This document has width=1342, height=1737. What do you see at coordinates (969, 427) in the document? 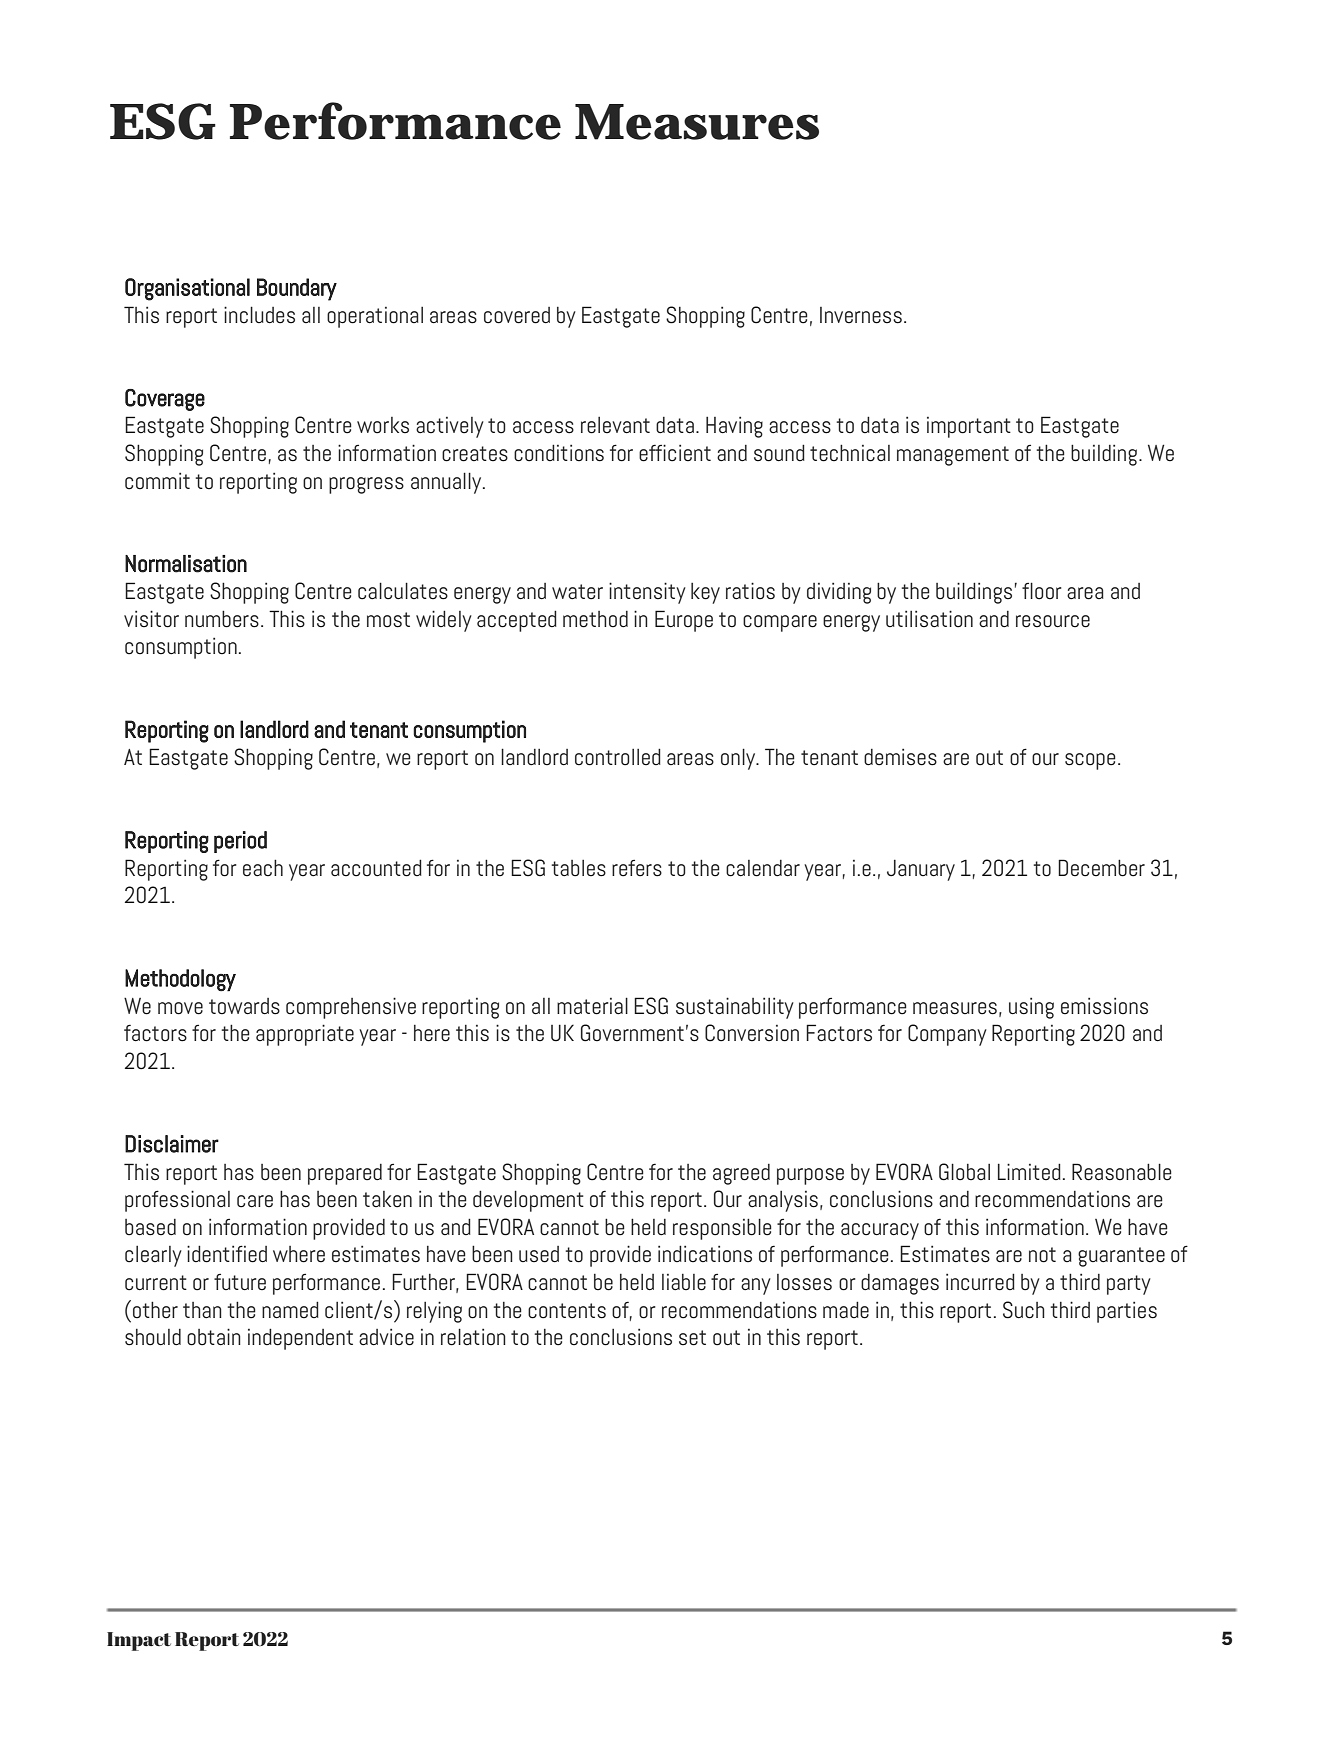
I see `important` at bounding box center [969, 427].
